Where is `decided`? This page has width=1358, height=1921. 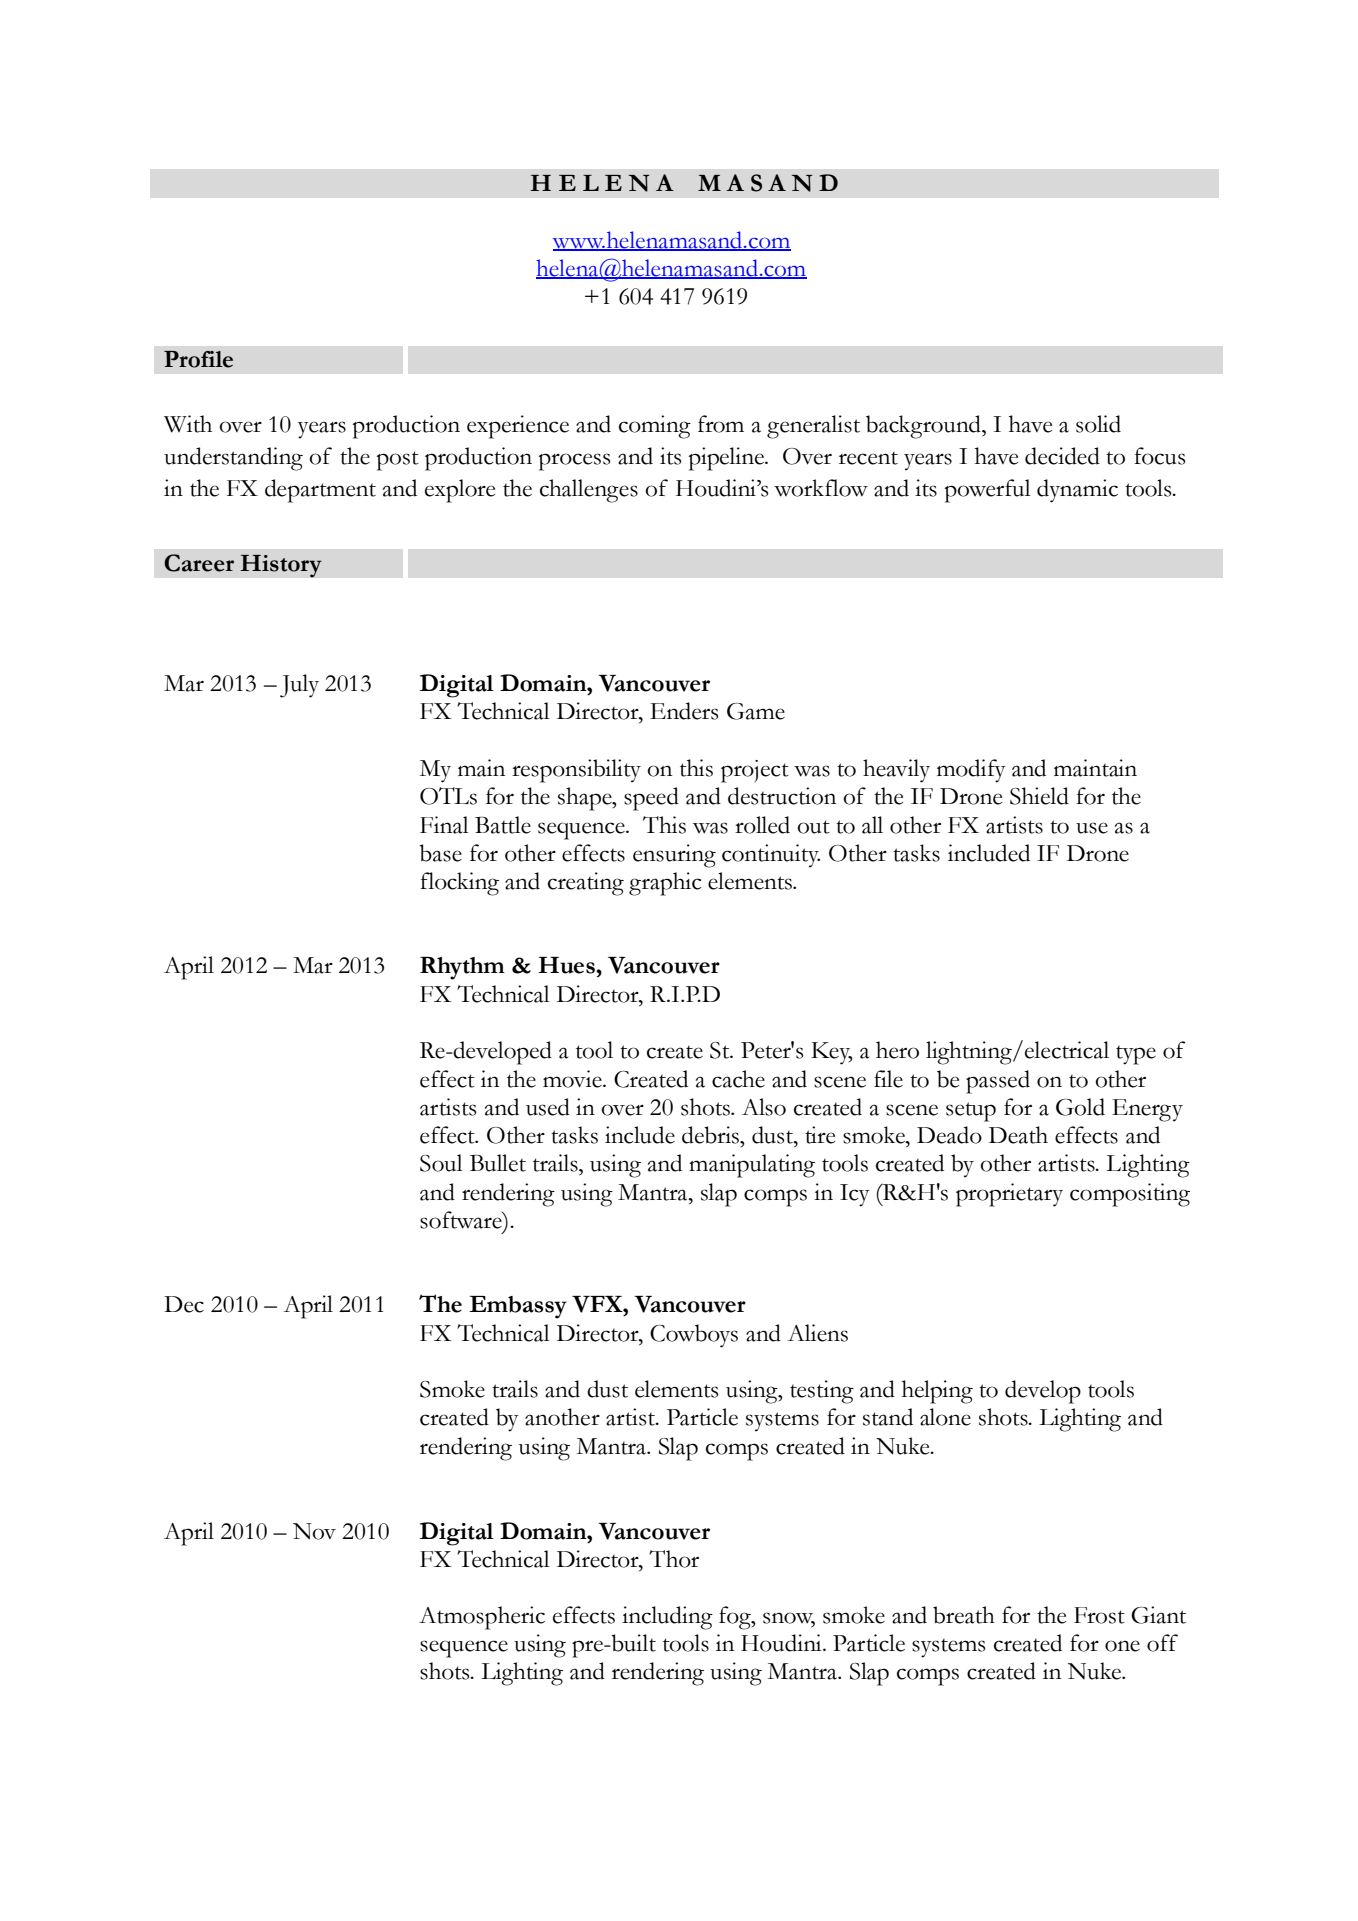
decided is located at coordinates (1062, 456).
